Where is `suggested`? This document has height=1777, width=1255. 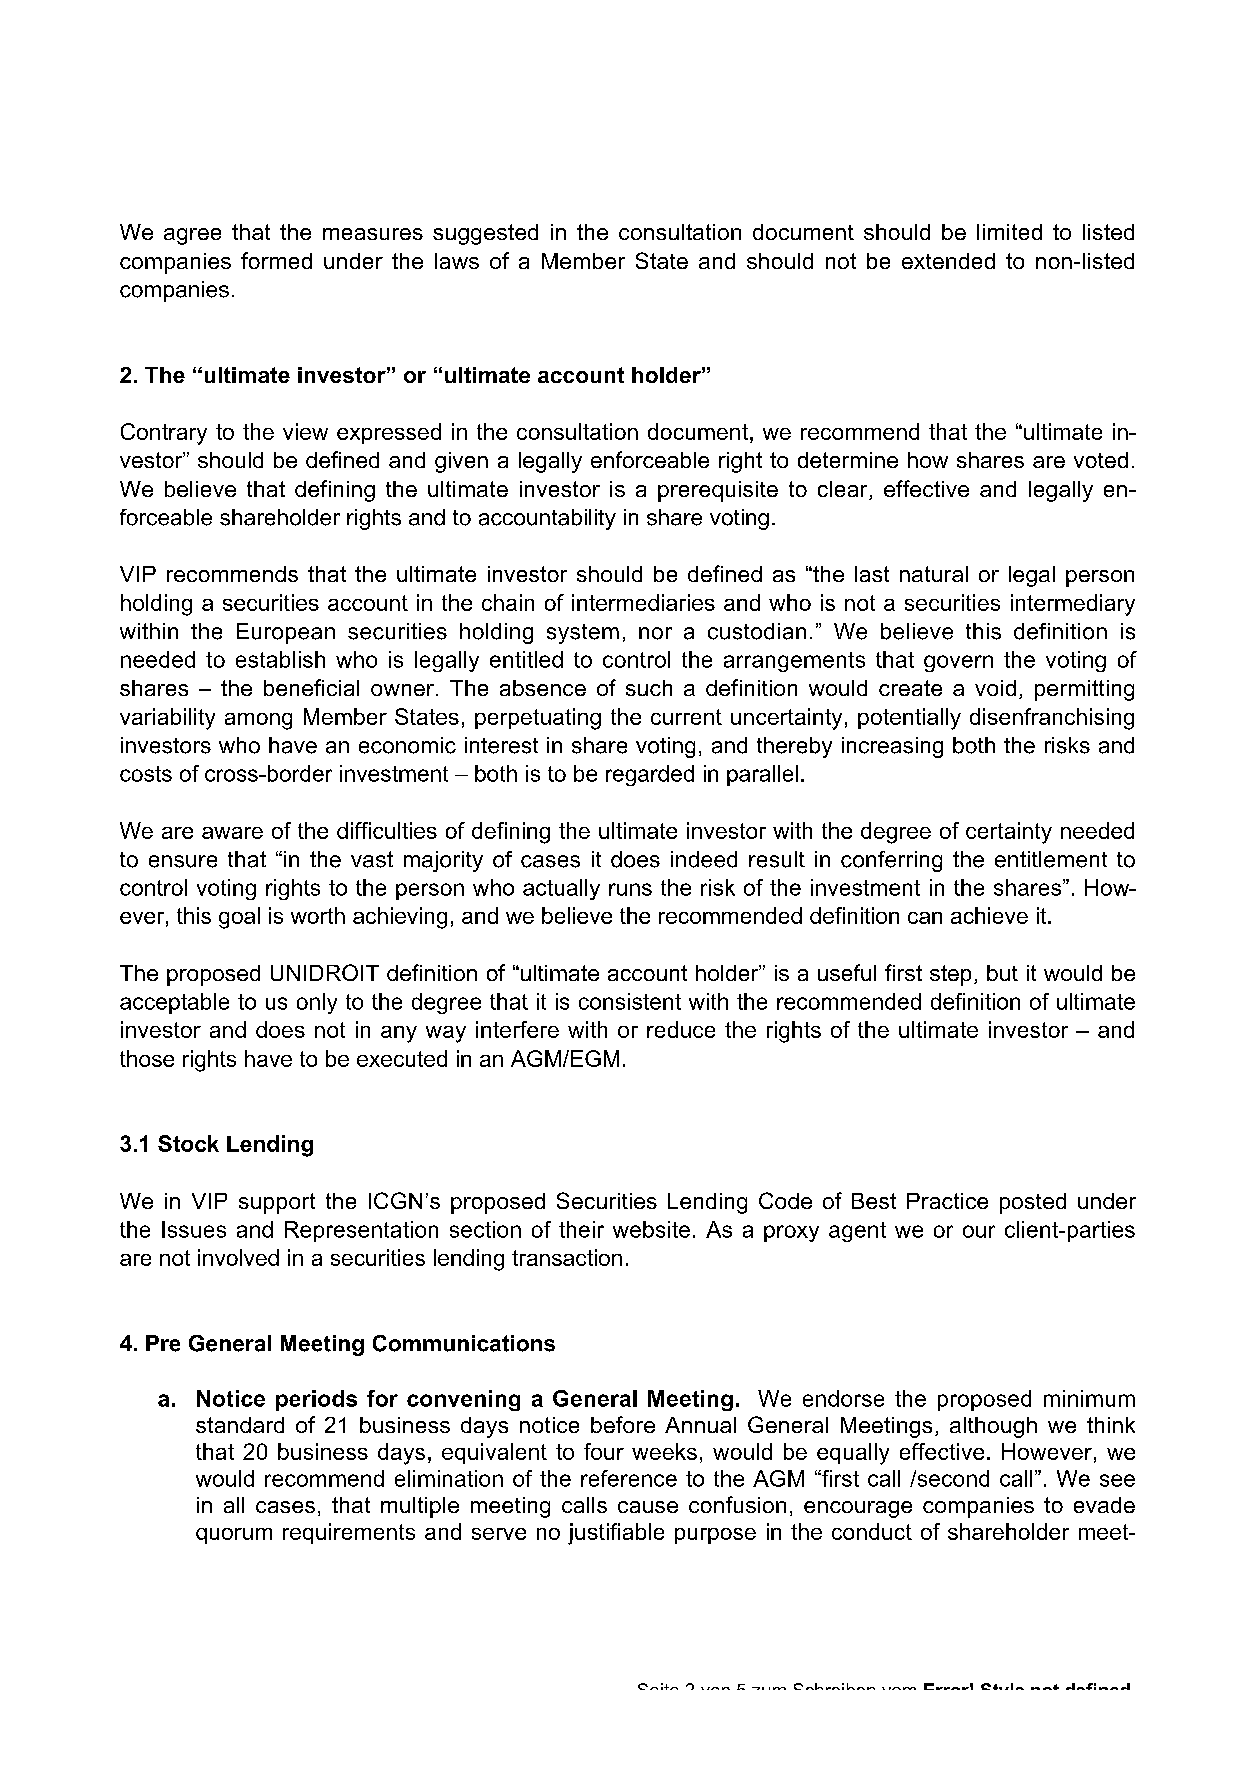 suggested is located at coordinates (485, 234).
